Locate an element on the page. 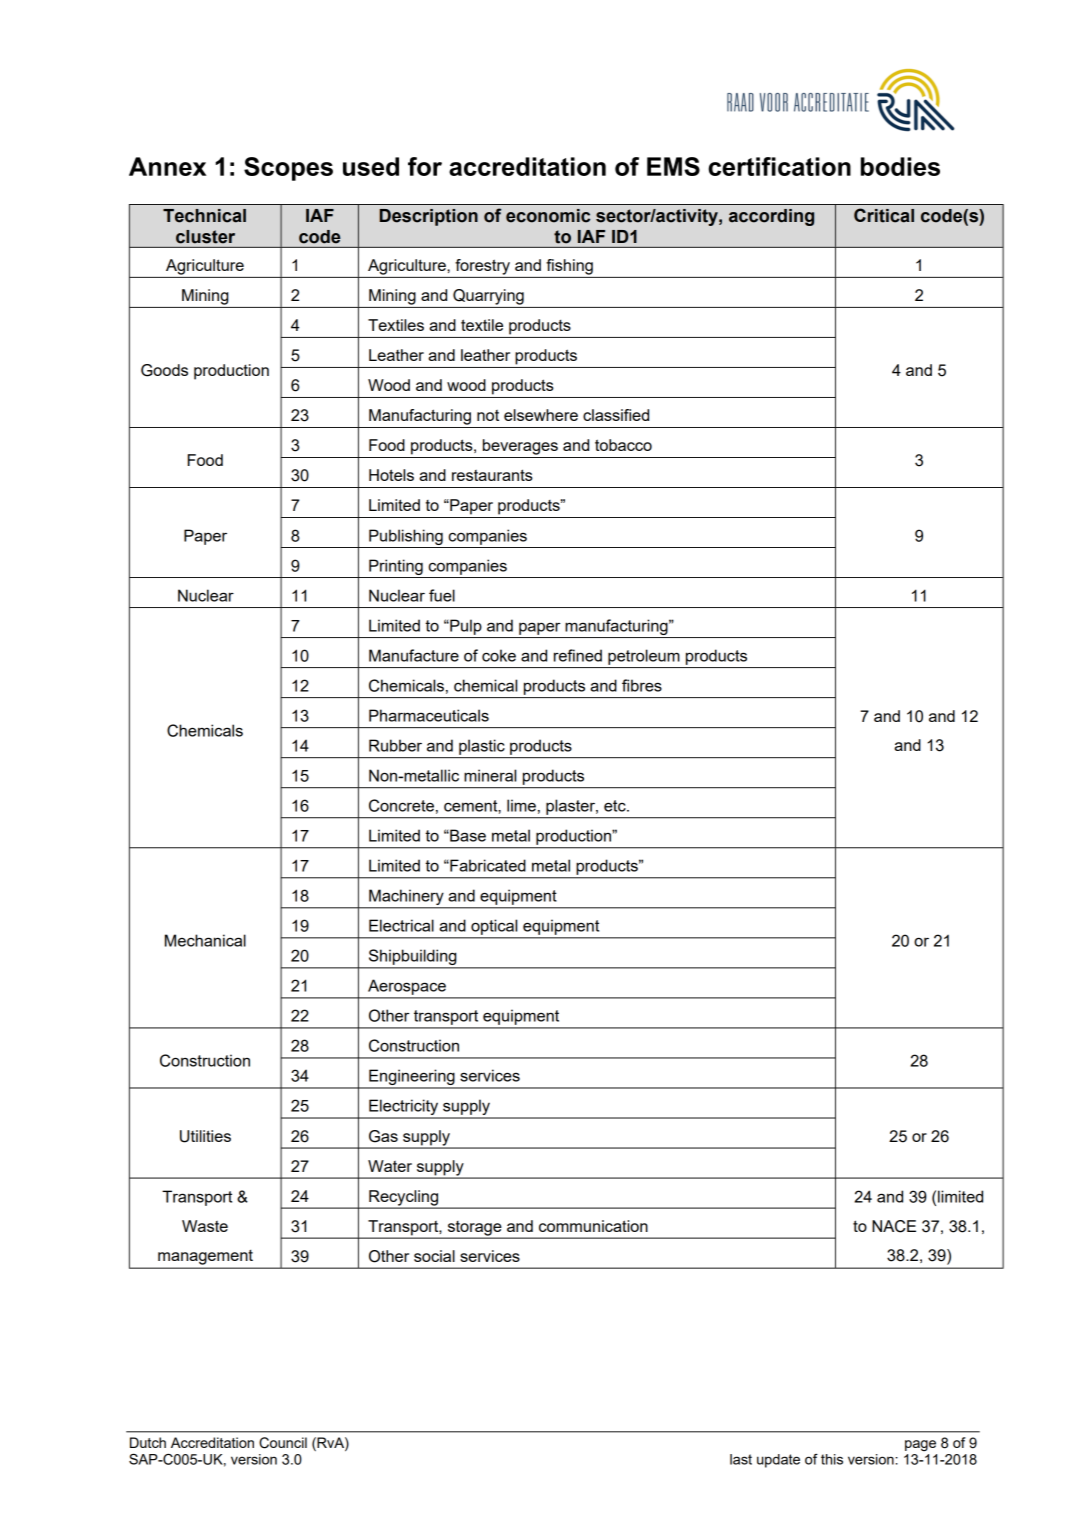 The width and height of the page is (1083, 1532). economic is located at coordinates (548, 216).
